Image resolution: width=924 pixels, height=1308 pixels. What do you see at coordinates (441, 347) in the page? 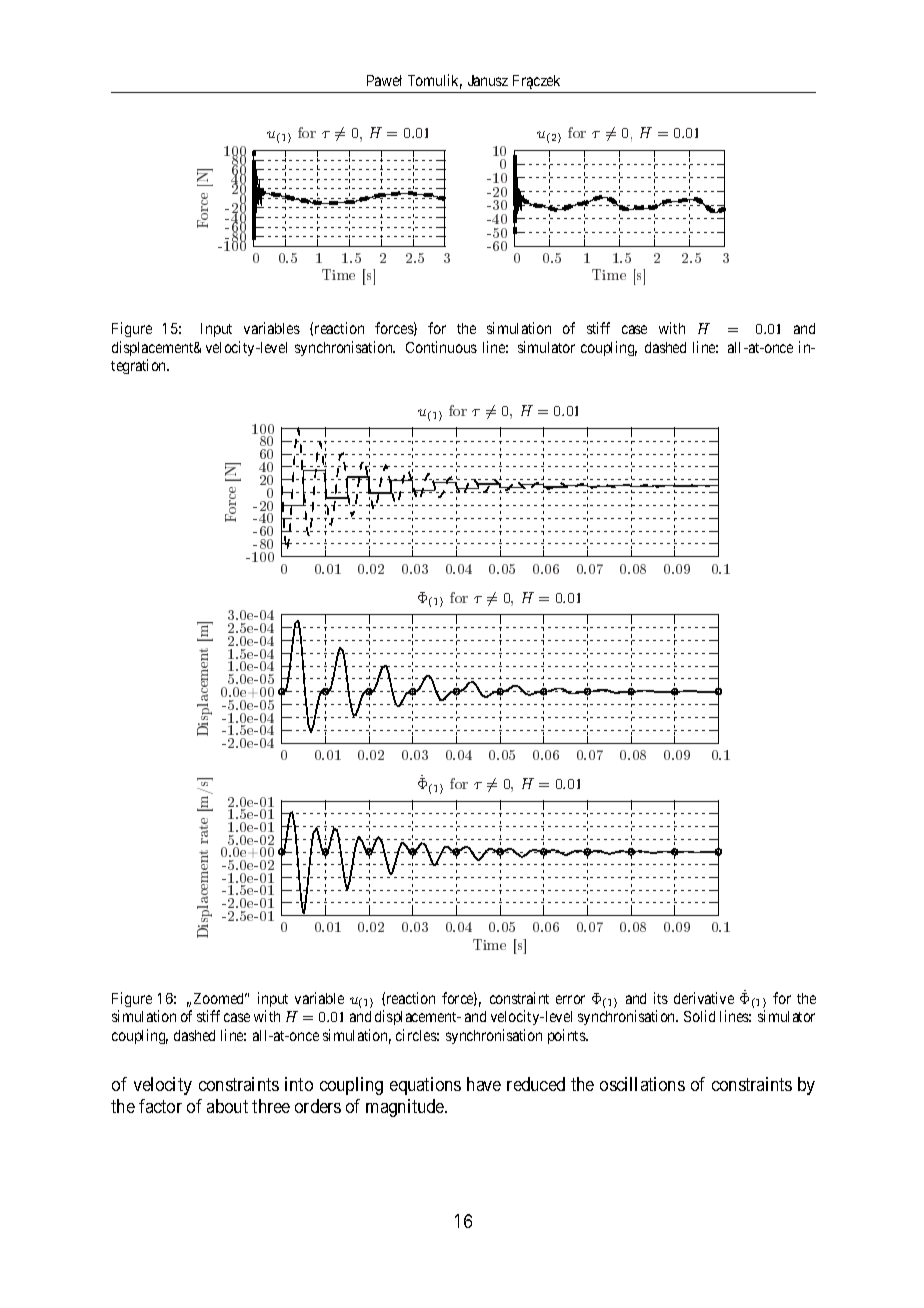
I see `Continuous` at bounding box center [441, 347].
